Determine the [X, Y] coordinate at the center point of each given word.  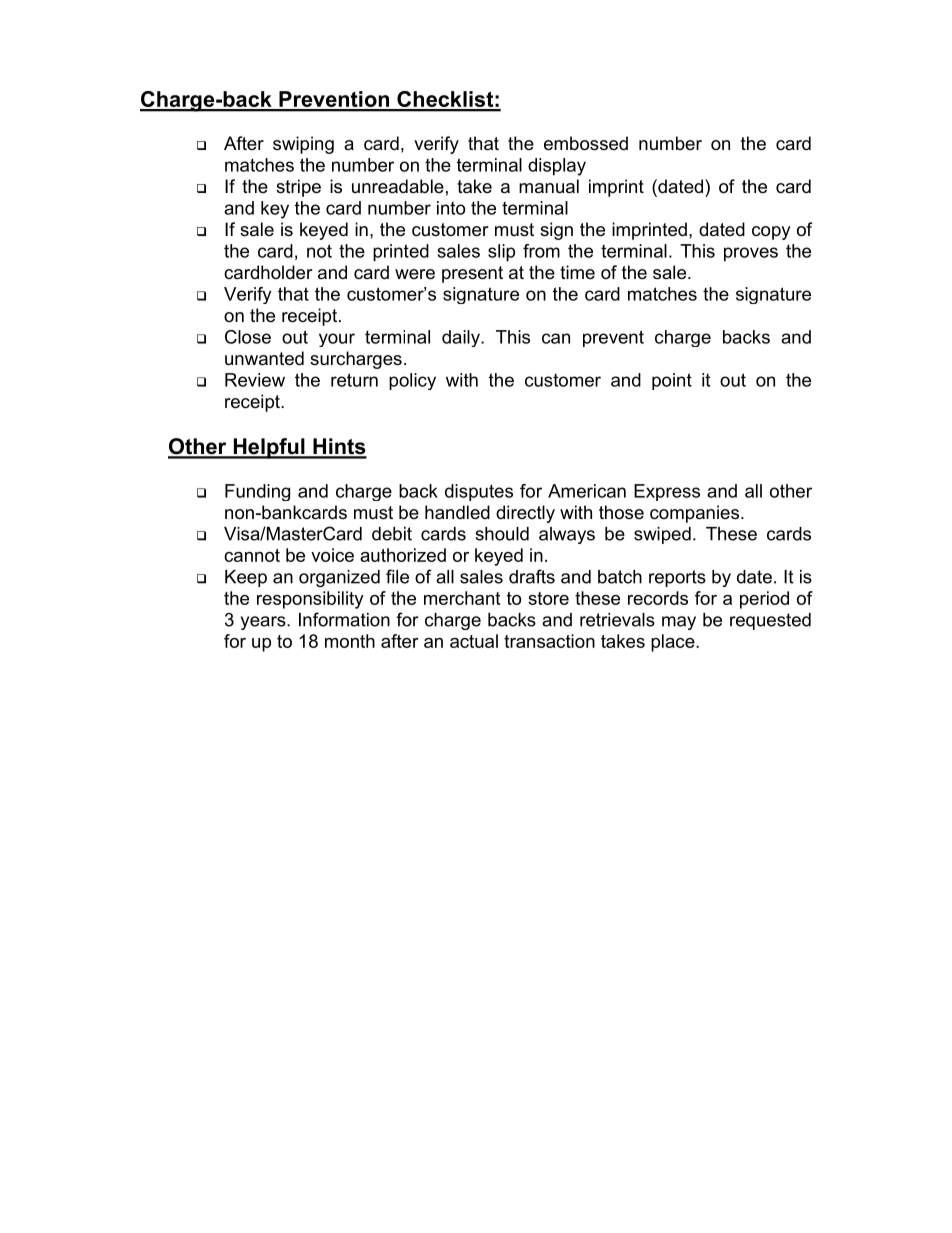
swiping [303, 145]
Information [344, 619]
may [679, 623]
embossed [586, 143]
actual [474, 641]
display [557, 167]
